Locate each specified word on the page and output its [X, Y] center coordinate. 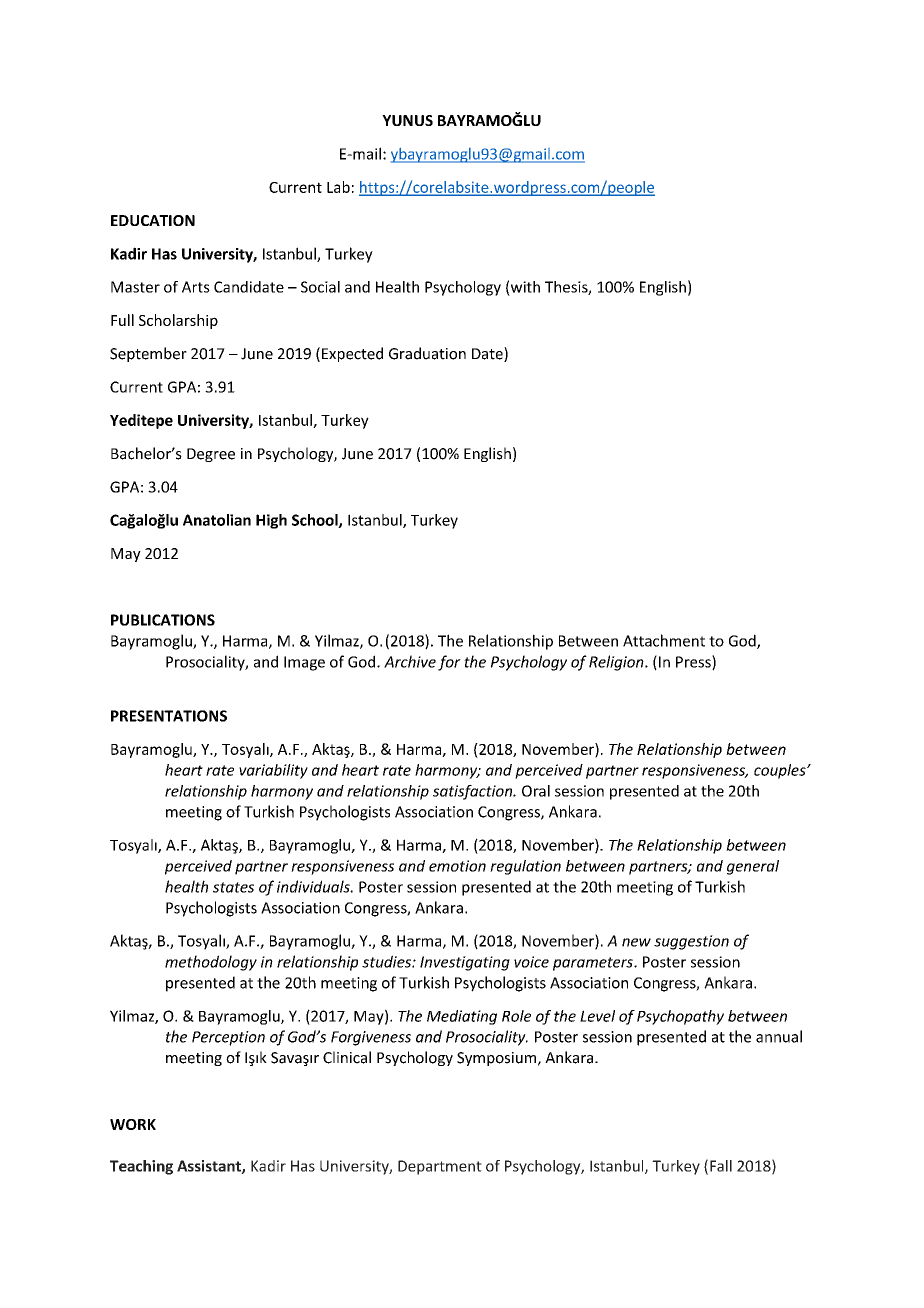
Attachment [664, 640]
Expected [352, 354]
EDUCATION [153, 220]
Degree [211, 455]
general [753, 867]
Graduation [427, 353]
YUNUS [407, 120]
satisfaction [474, 792]
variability [273, 771]
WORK [133, 1124]
